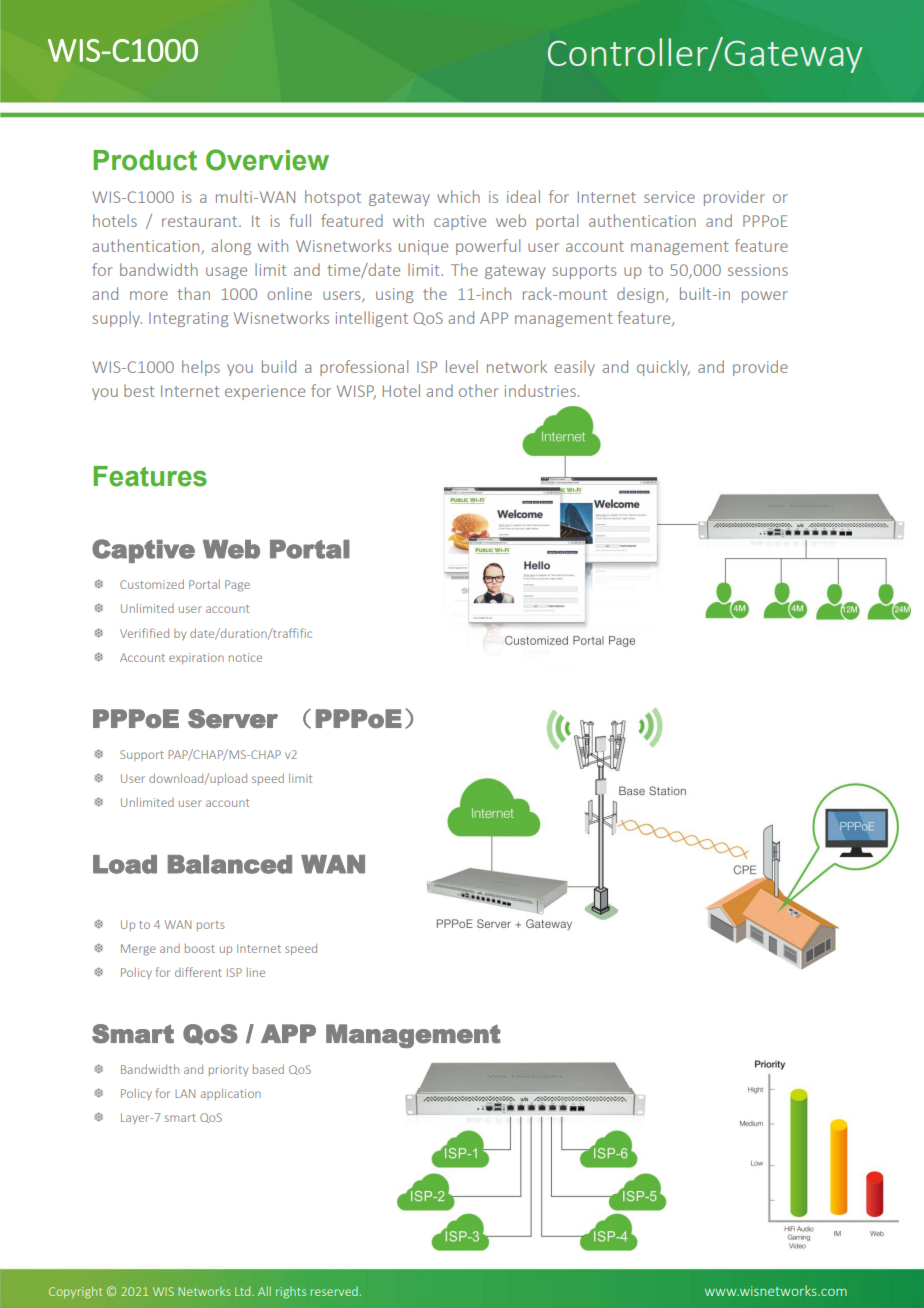 This image has width=924, height=1308. What do you see at coordinates (145, 160) in the image?
I see `Product` at bounding box center [145, 160].
